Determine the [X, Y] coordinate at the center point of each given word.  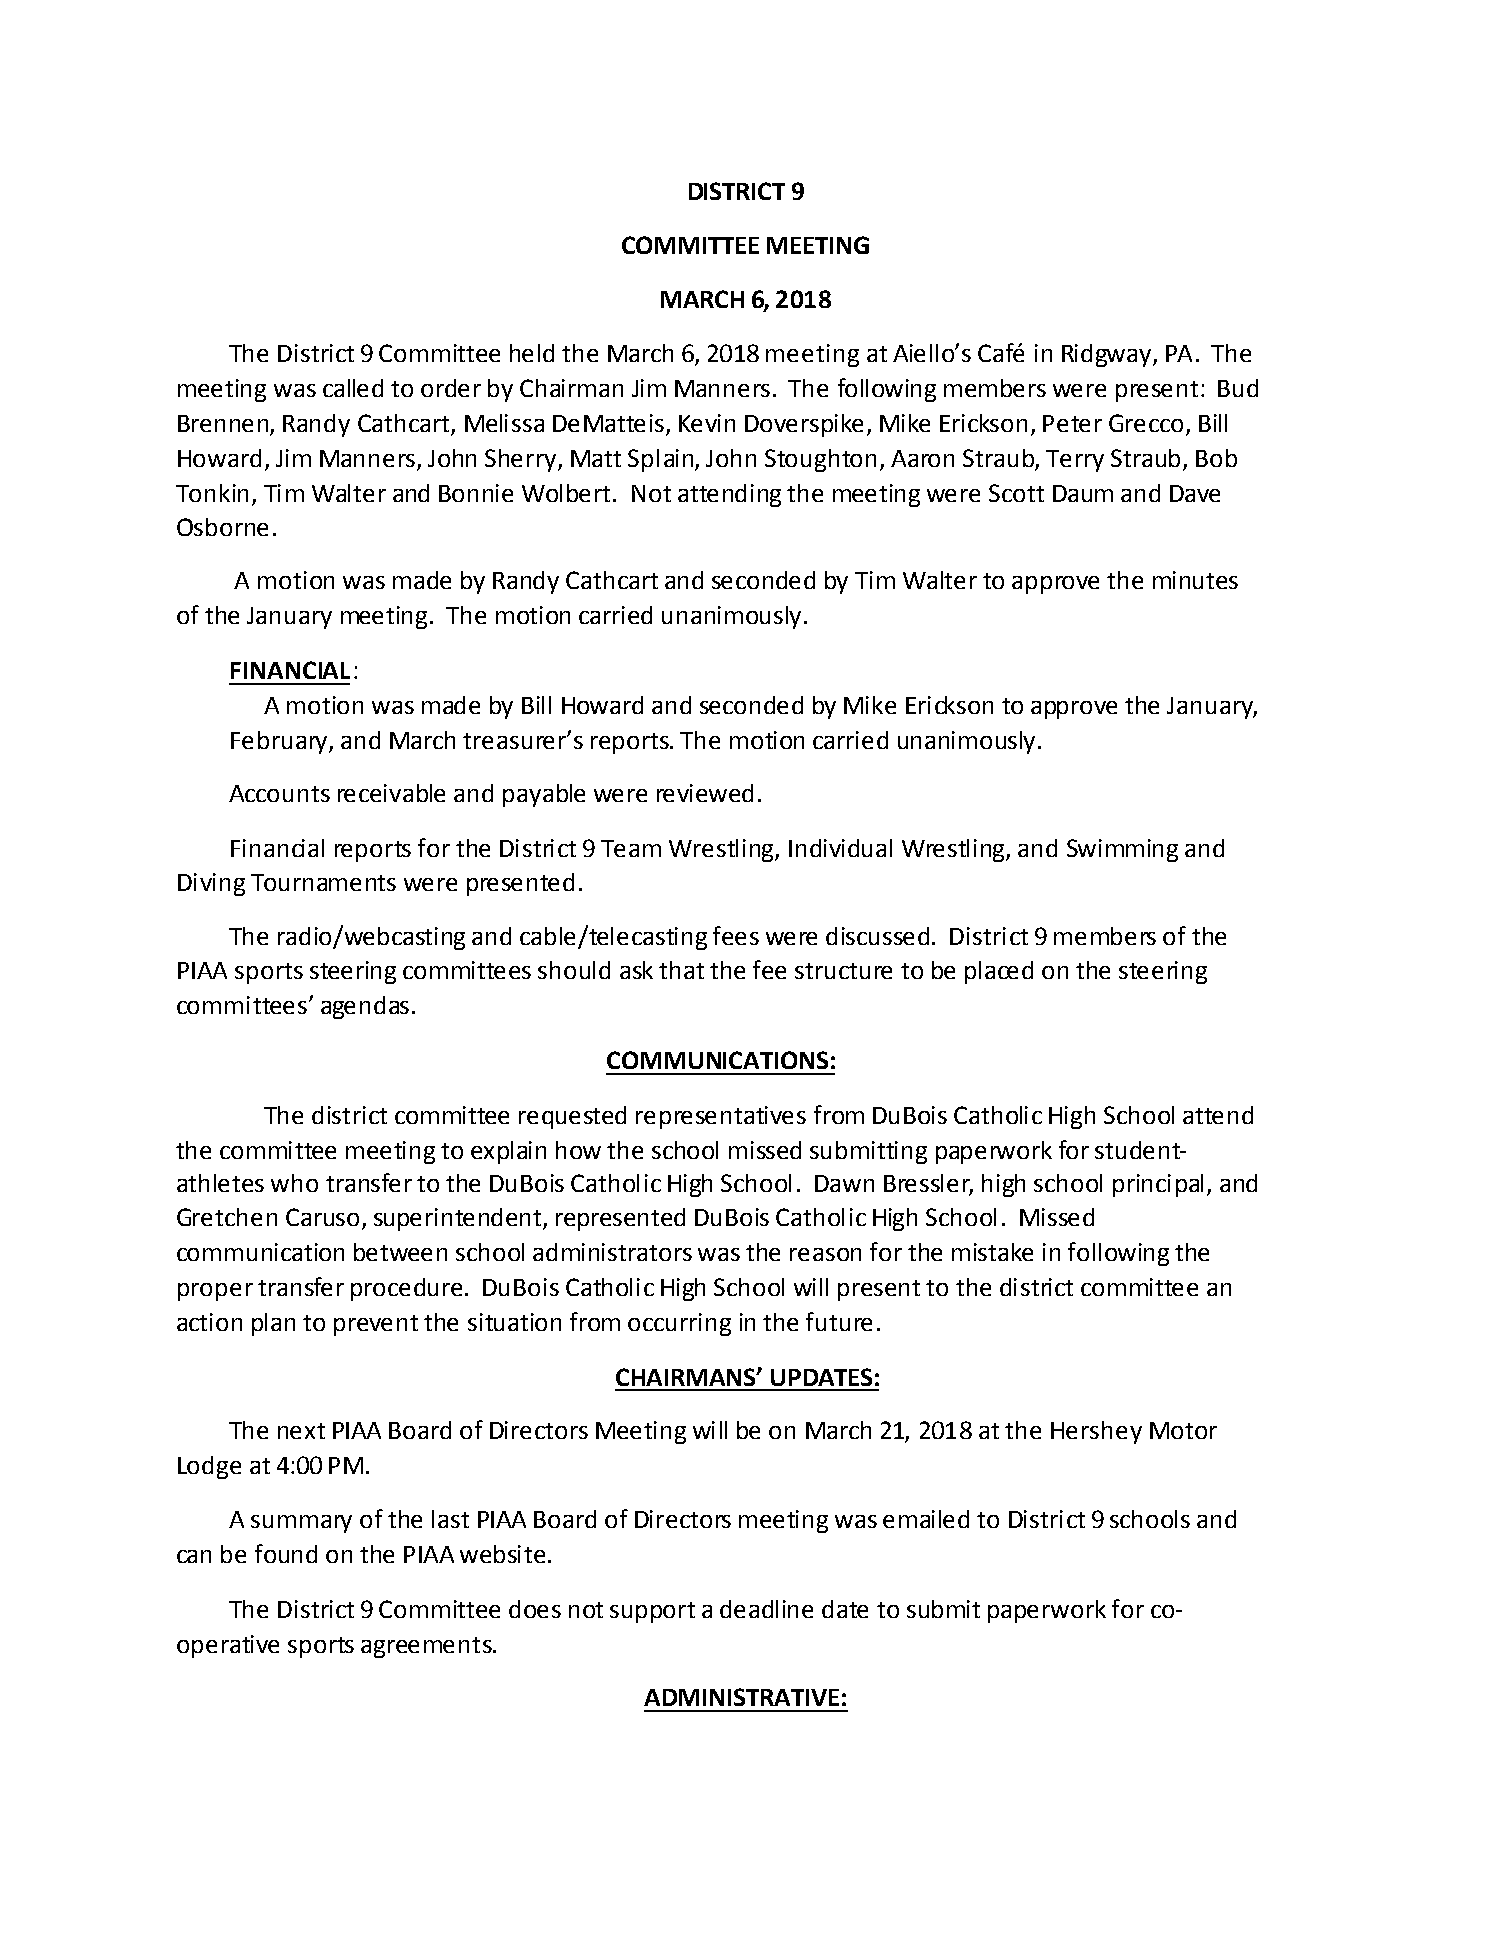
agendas [365, 1007]
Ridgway [1106, 355]
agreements [427, 1647]
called [353, 388]
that [681, 970]
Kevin [707, 423]
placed [999, 972]
